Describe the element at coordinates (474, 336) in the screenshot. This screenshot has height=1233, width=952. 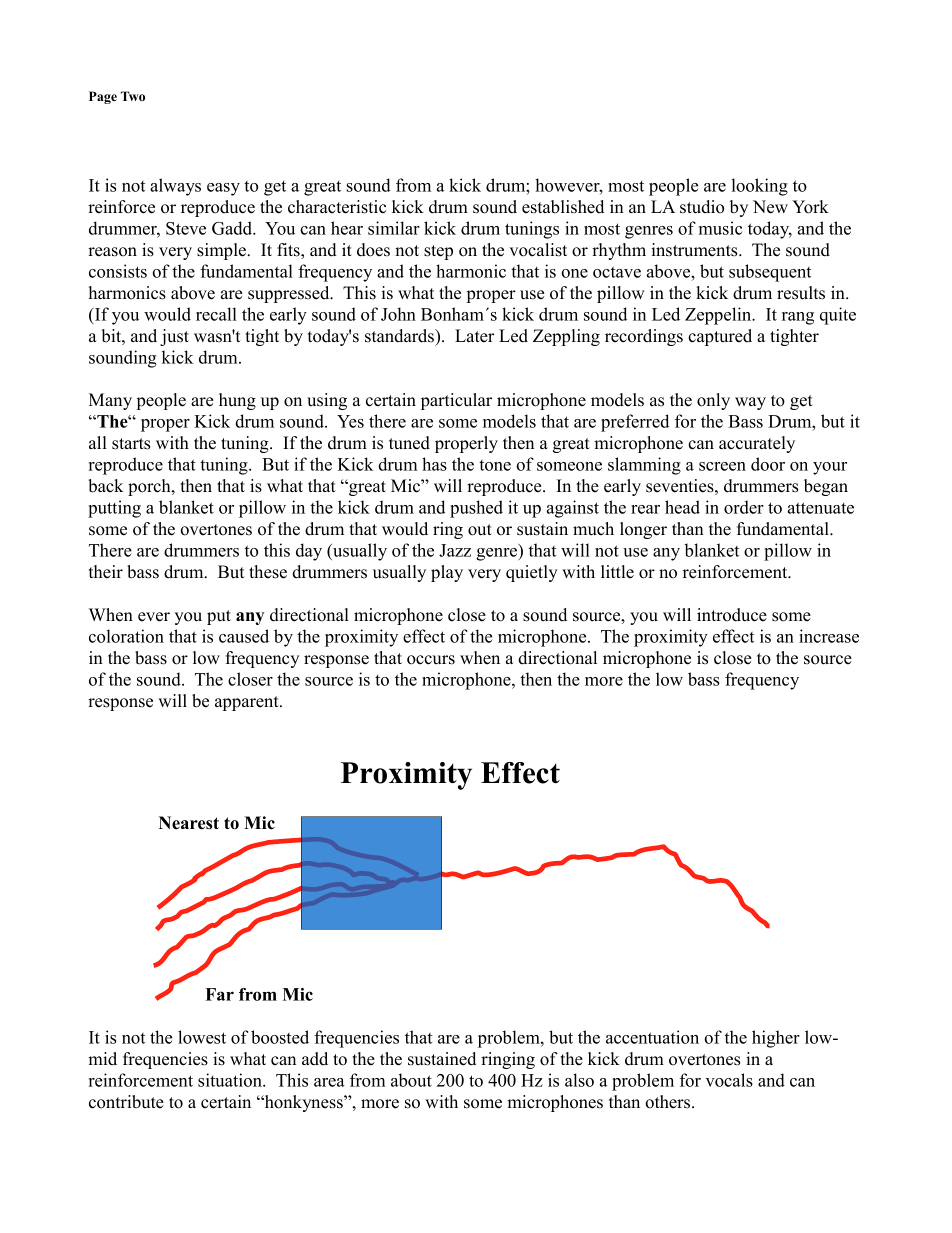
I see `Later` at that location.
